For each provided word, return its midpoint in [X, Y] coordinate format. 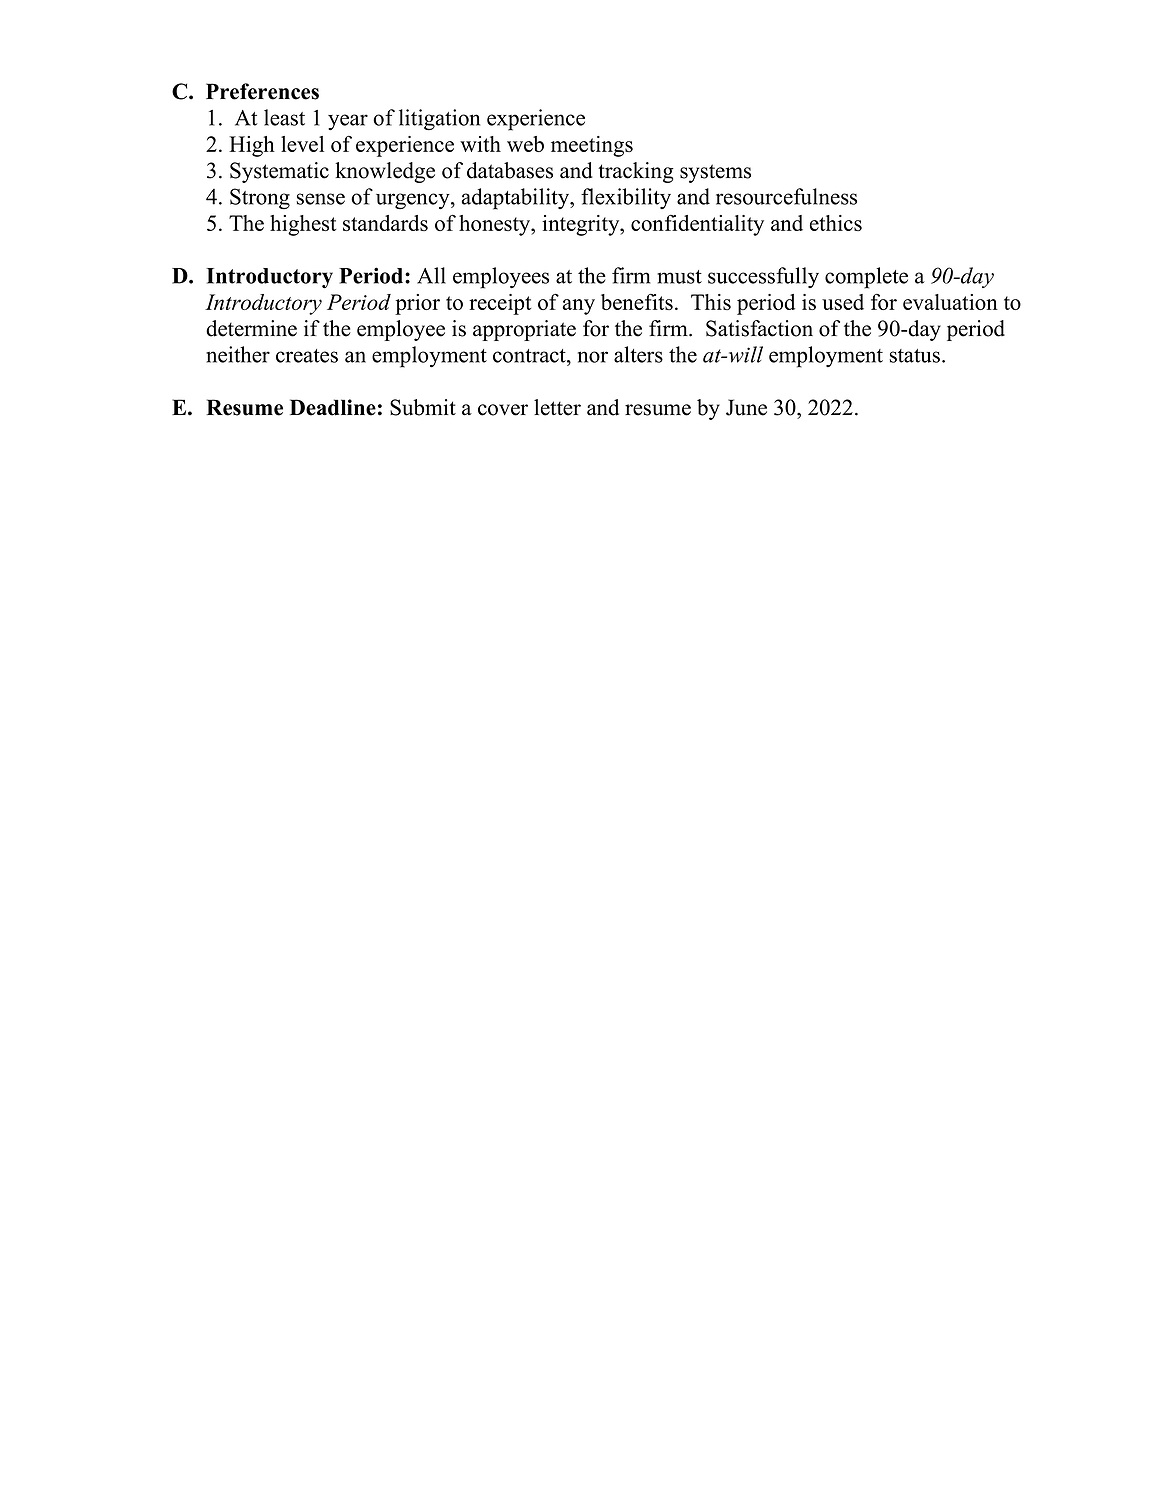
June [746, 407]
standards [385, 223]
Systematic [279, 172]
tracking [636, 172]
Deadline [333, 407]
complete [866, 278]
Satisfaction [759, 328]
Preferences [262, 91]
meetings [592, 146]
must [679, 277]
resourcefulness [786, 196]
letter [557, 407]
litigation [439, 120]
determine [251, 328]
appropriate [524, 330]
